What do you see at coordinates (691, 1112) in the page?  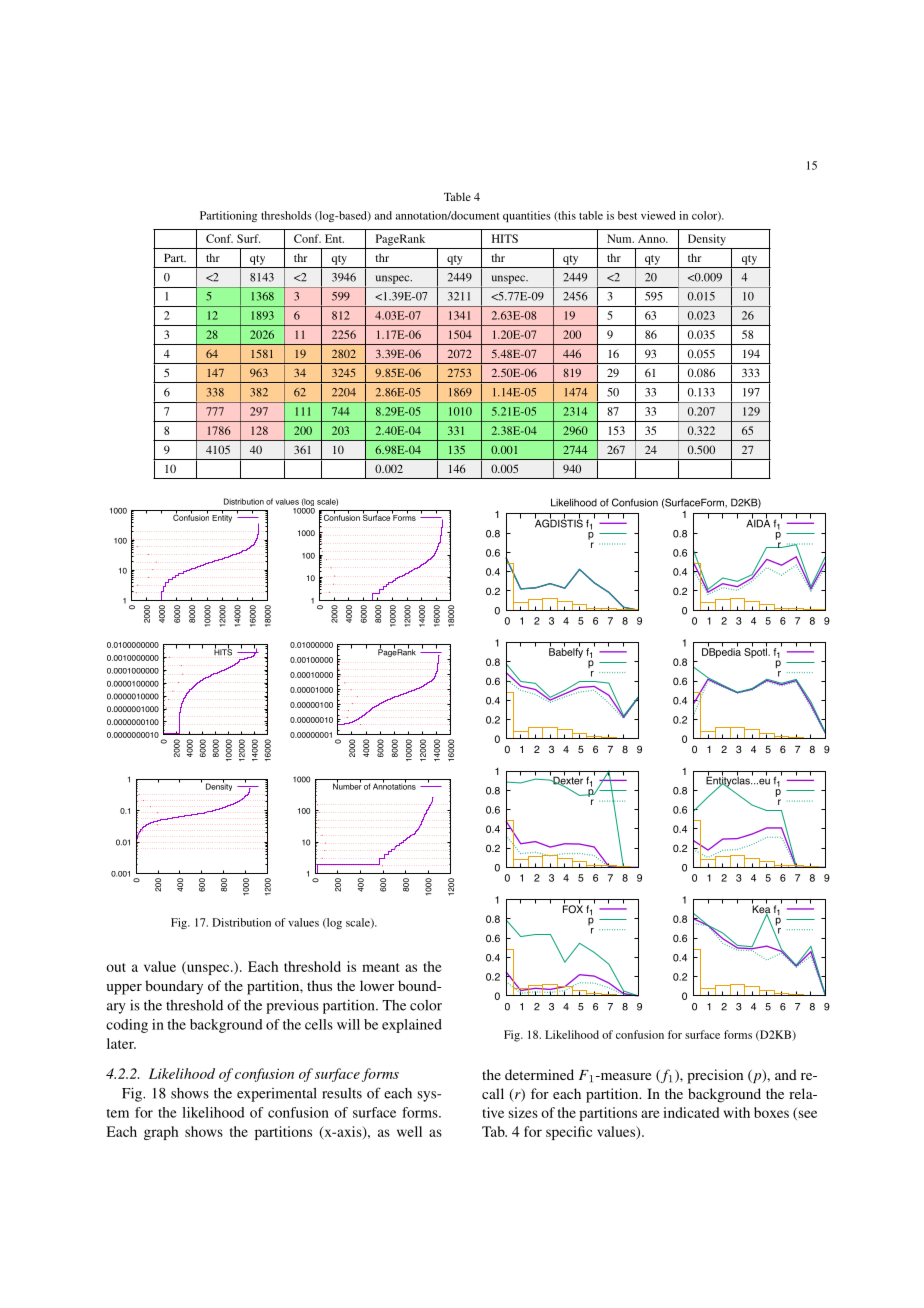 I see `indicated` at bounding box center [691, 1112].
